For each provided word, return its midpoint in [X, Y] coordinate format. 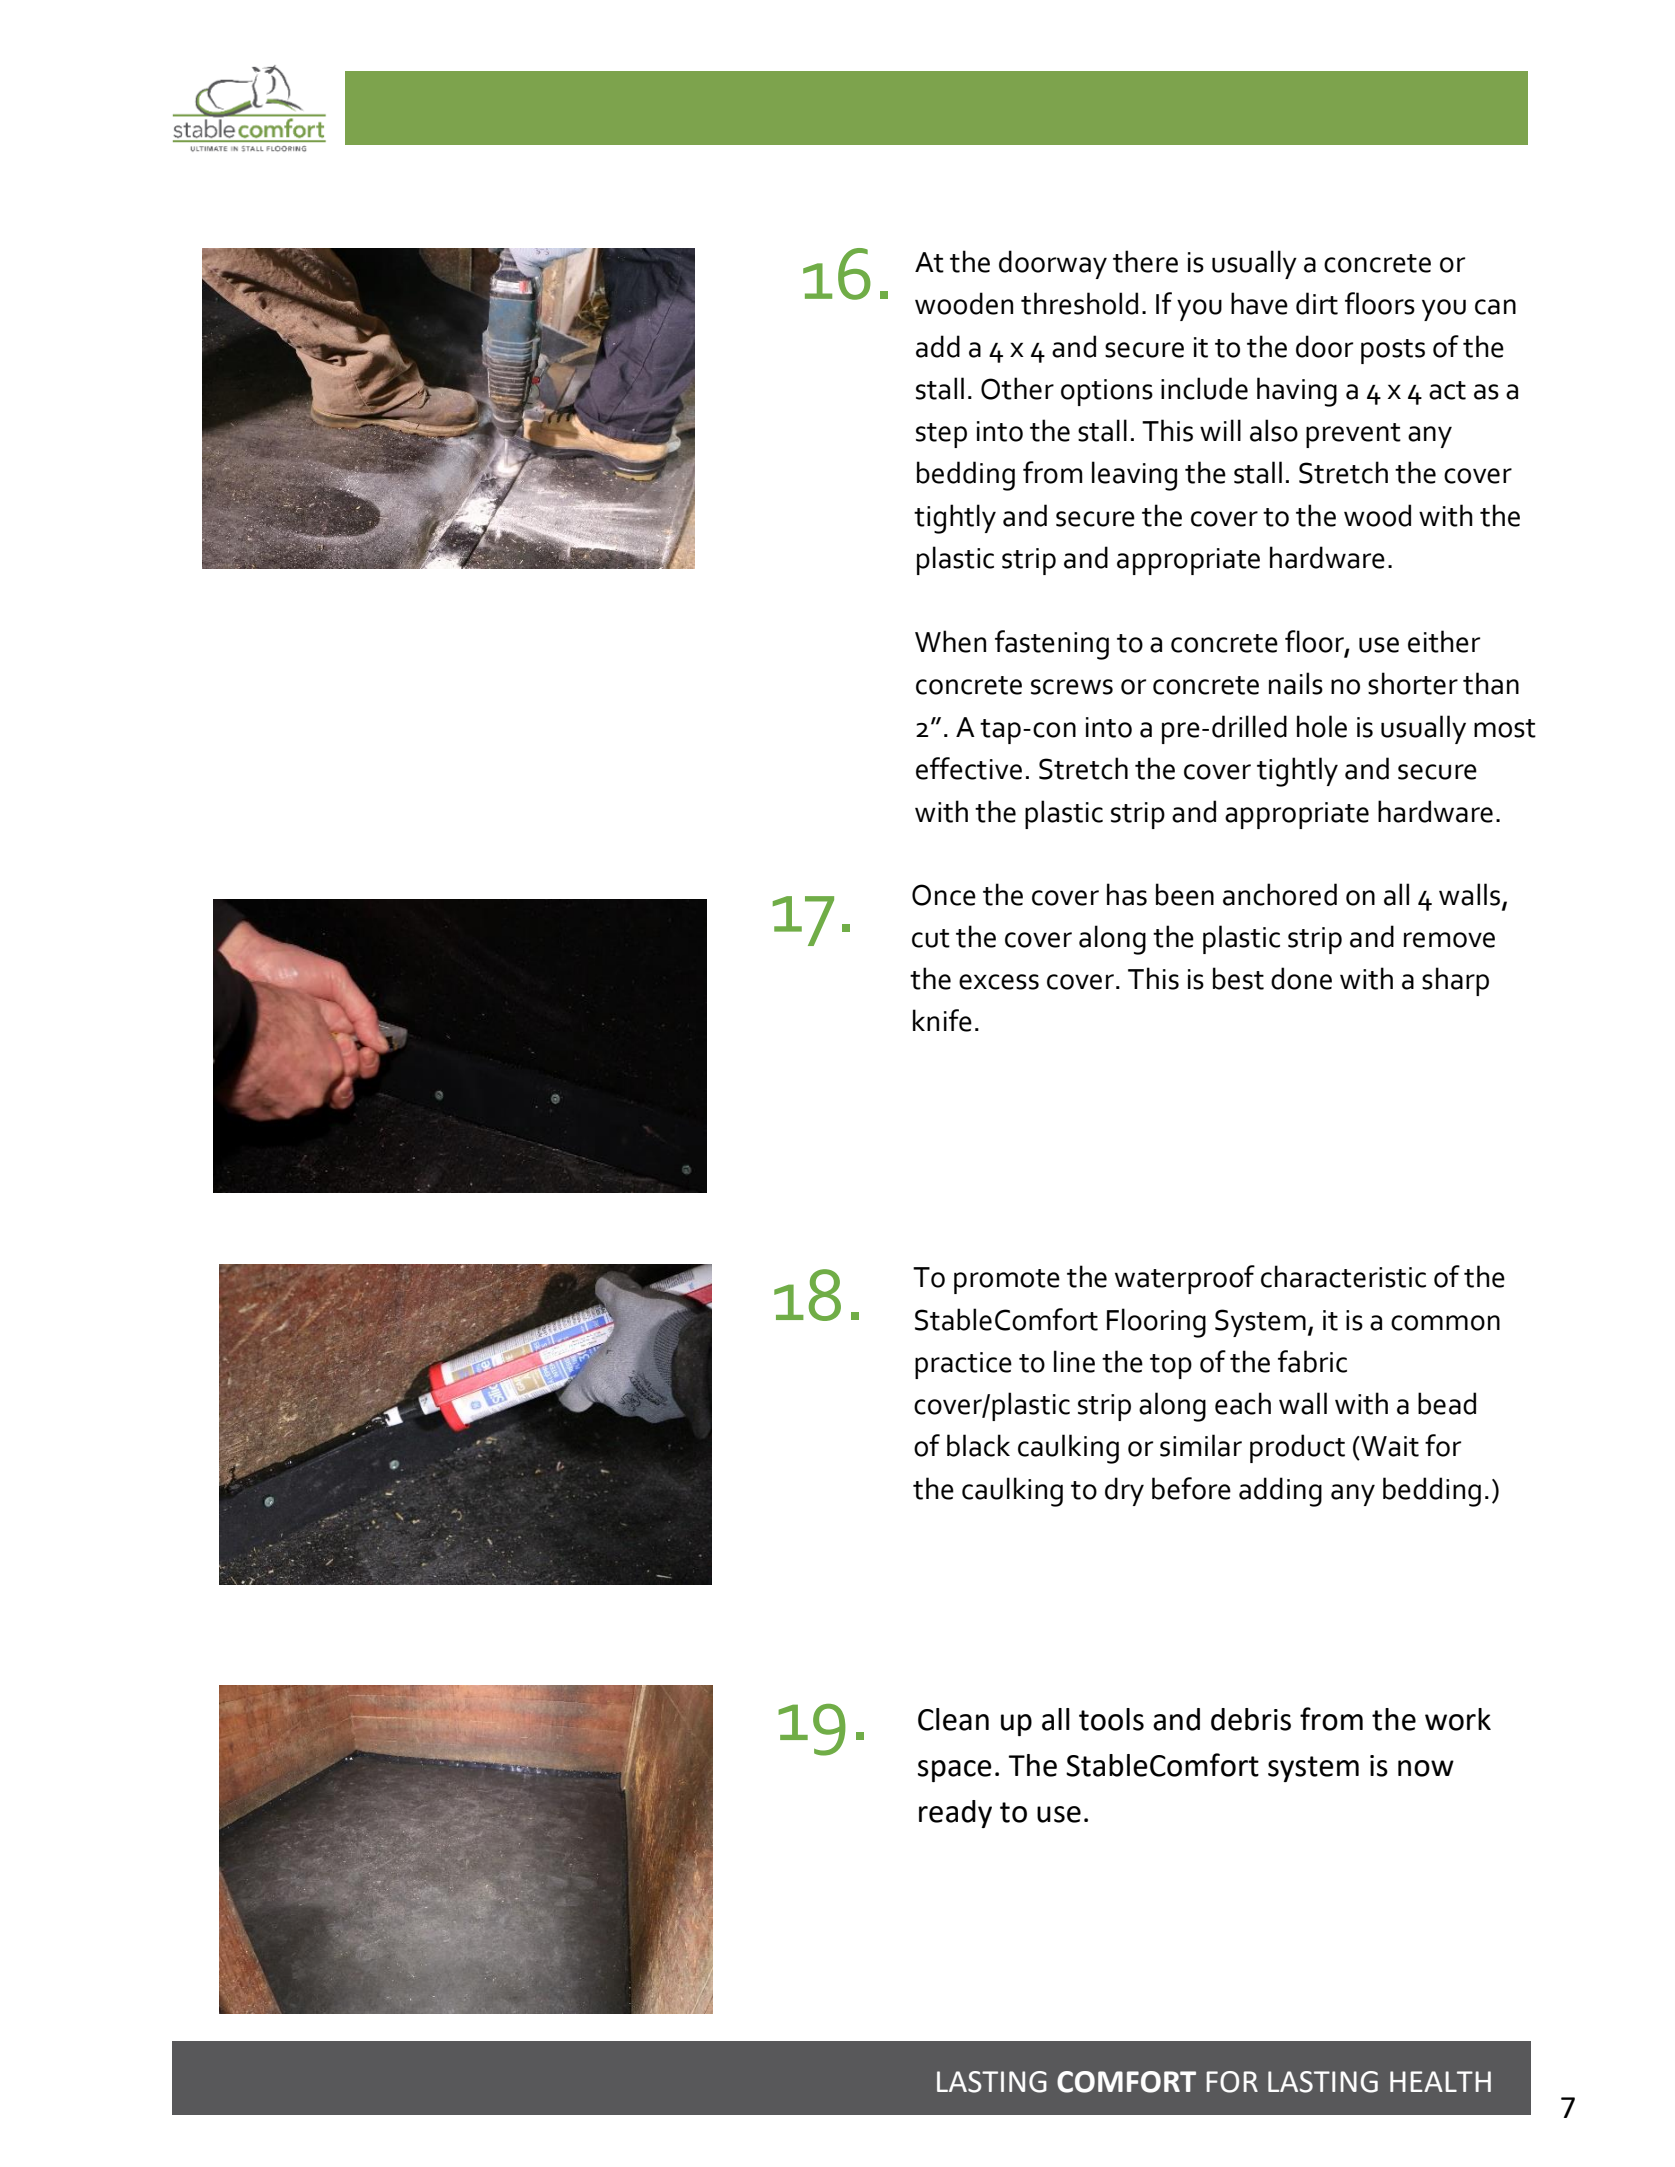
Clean [953, 1719]
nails [1296, 683]
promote [1007, 1281]
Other [1017, 388]
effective [969, 768]
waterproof [1185, 1279]
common [1445, 1323]
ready [955, 1814]
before [1191, 1488]
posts [1393, 351]
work [1458, 1719]
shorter [1413, 683]
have [1259, 303]
